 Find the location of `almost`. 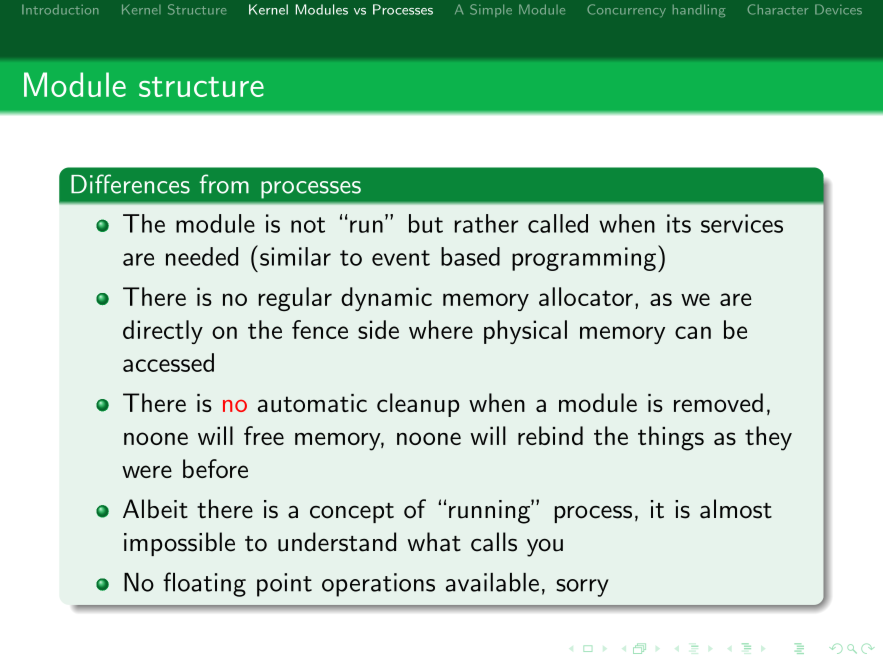

almost is located at coordinates (736, 509).
